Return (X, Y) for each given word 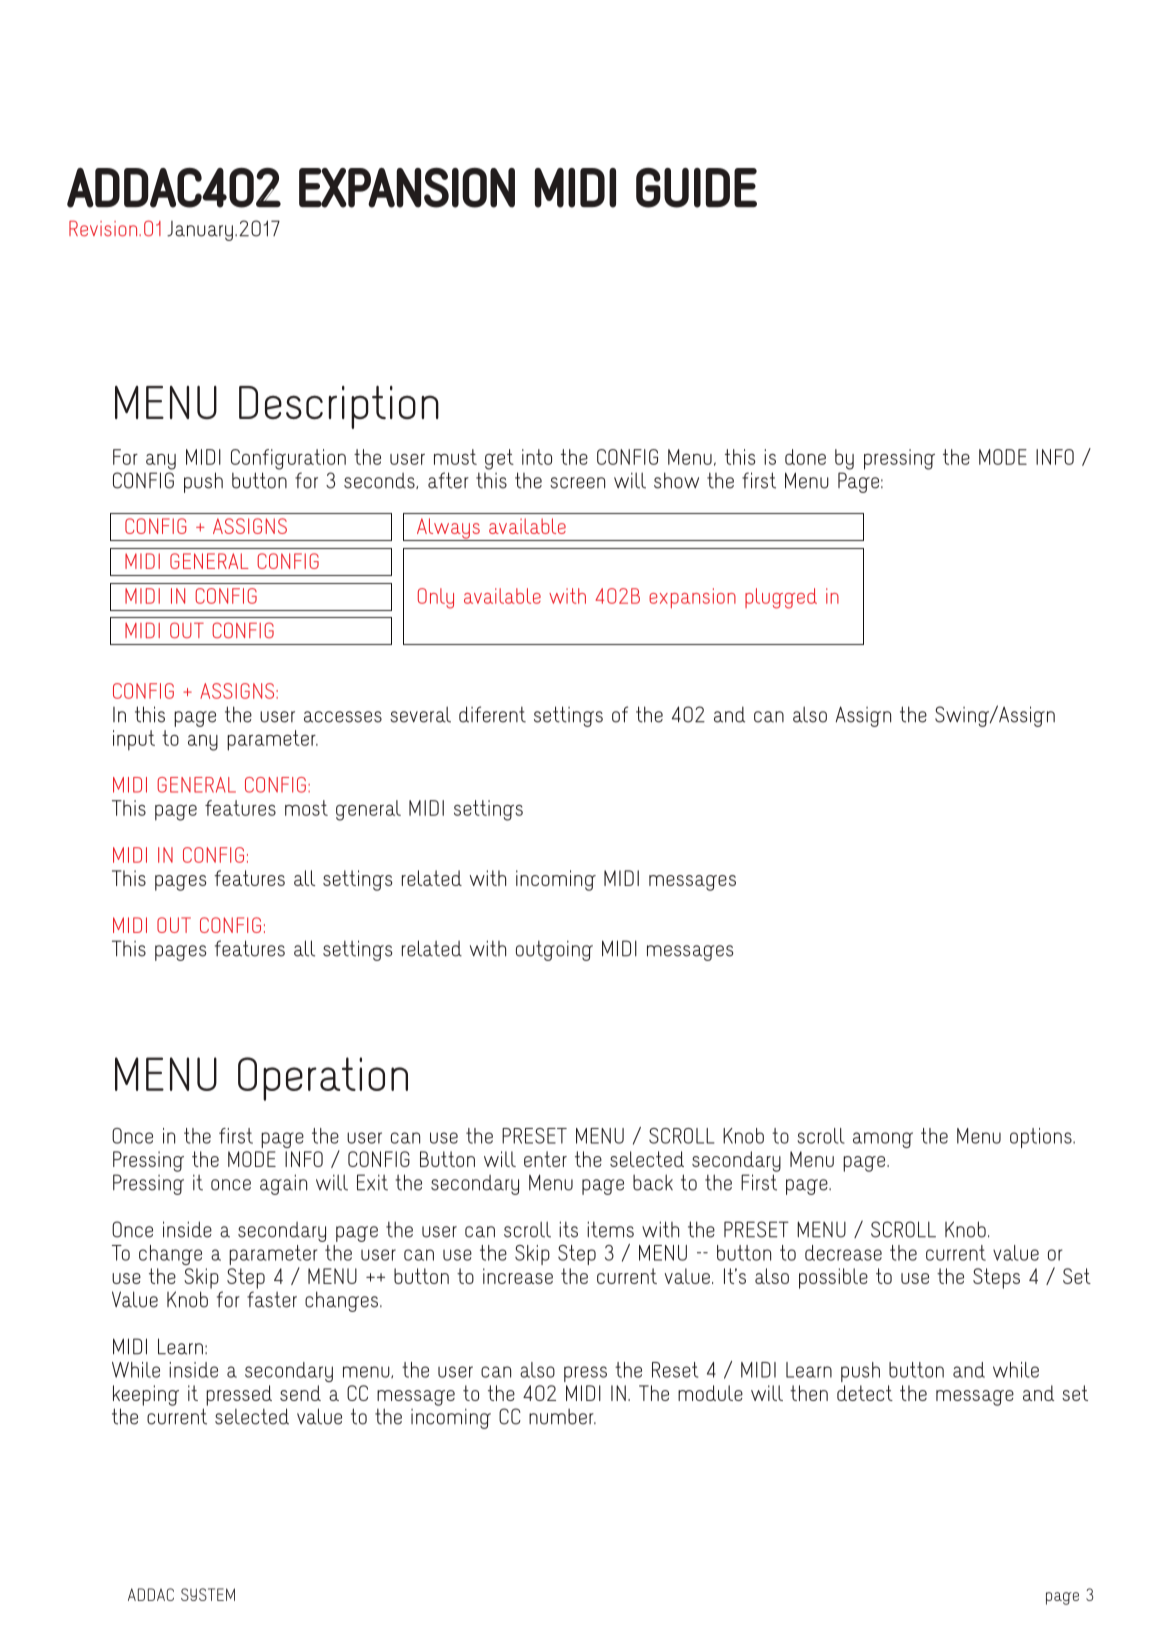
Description (339, 407)
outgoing (554, 950)
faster (272, 1299)
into (537, 457)
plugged (781, 598)
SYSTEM (208, 1594)
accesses (343, 717)
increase (518, 1276)
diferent (492, 714)
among (883, 1140)
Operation (323, 1079)
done (805, 457)
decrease (843, 1253)
